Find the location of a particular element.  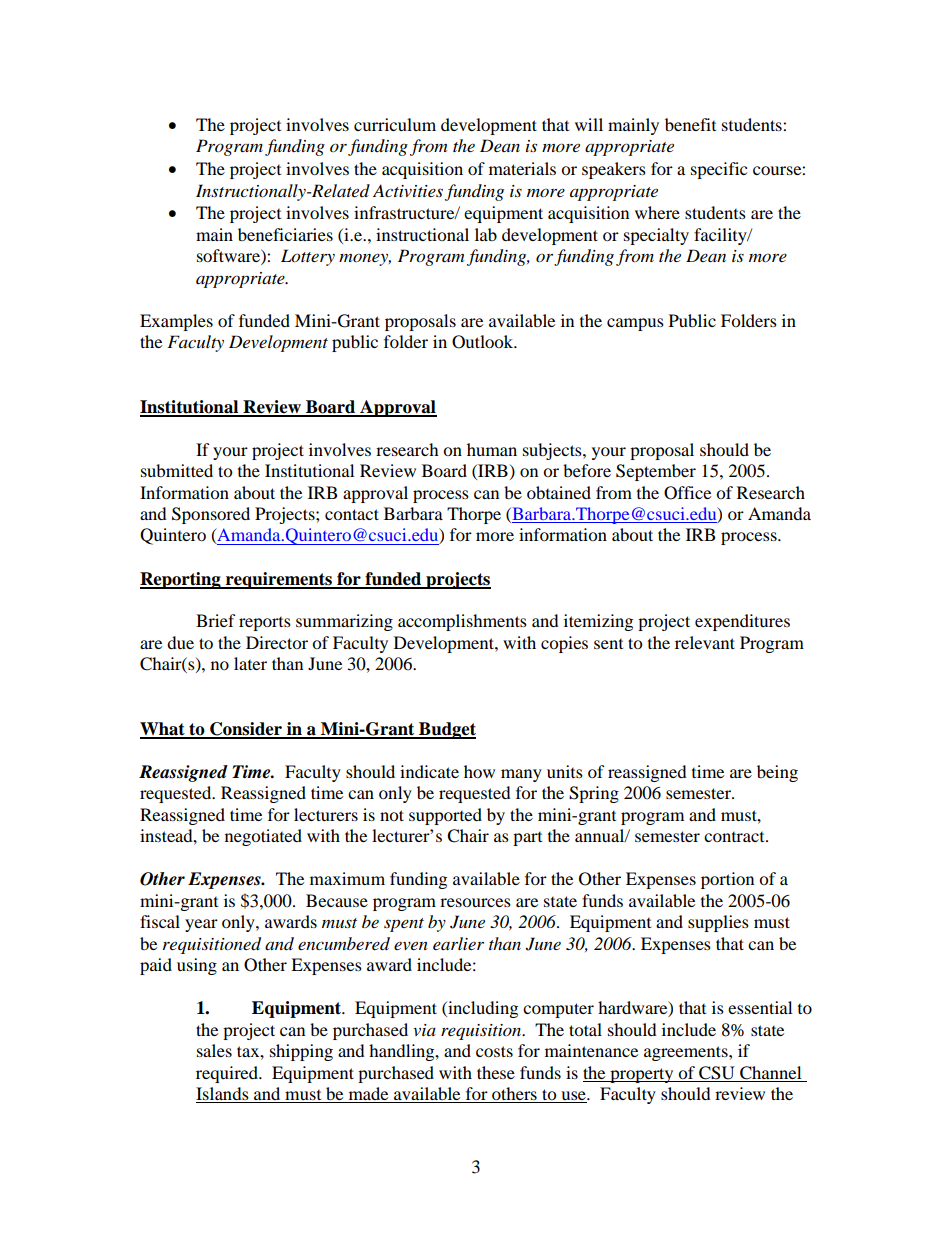

Examples is located at coordinates (176, 322).
